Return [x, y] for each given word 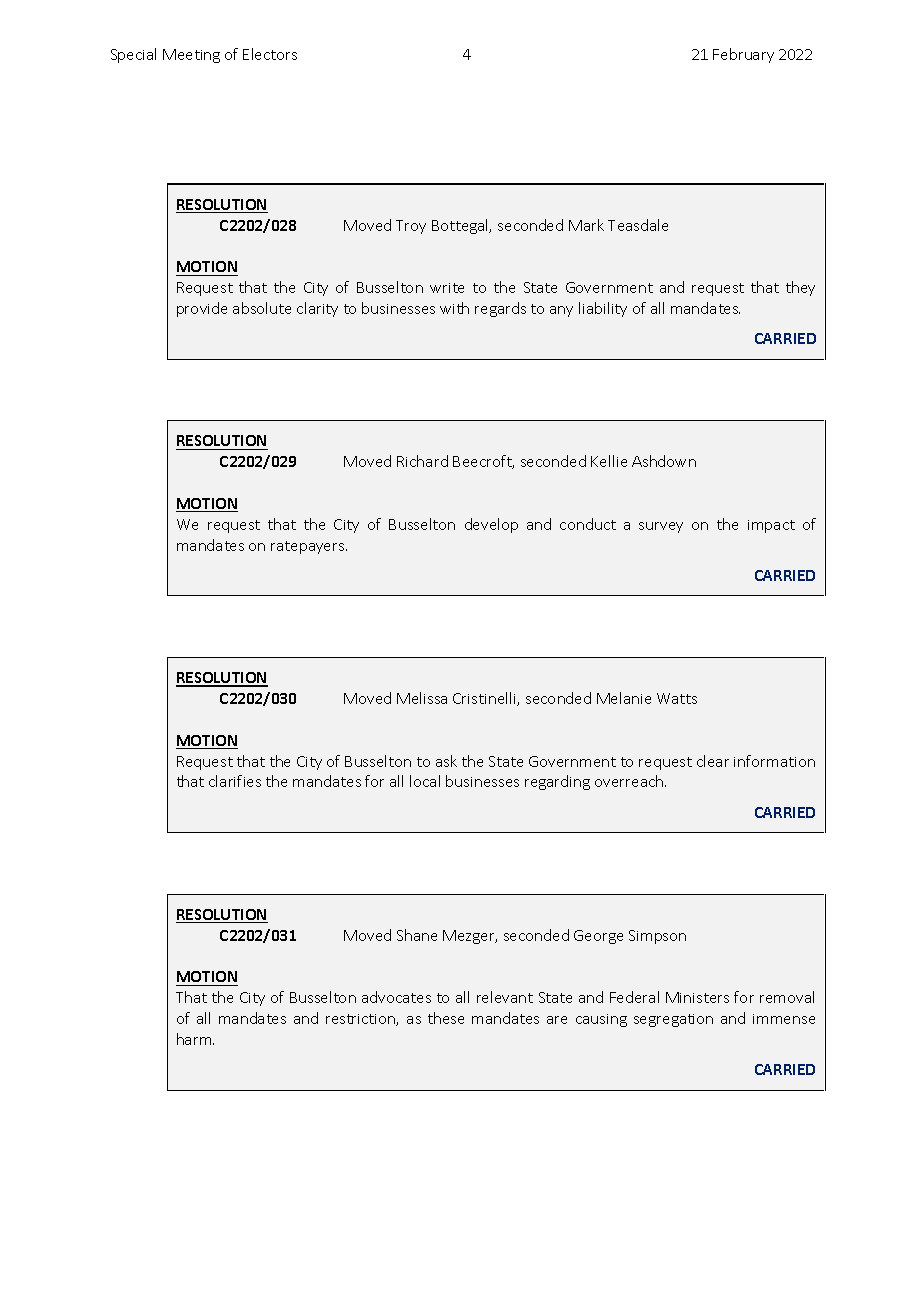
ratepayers [309, 547]
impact [771, 526]
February [743, 55]
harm [195, 1039]
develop [491, 525]
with [454, 308]
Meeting [191, 56]
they [800, 288]
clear [713, 761]
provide [202, 309]
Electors [270, 54]
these [446, 1018]
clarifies [235, 781]
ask [446, 761]
